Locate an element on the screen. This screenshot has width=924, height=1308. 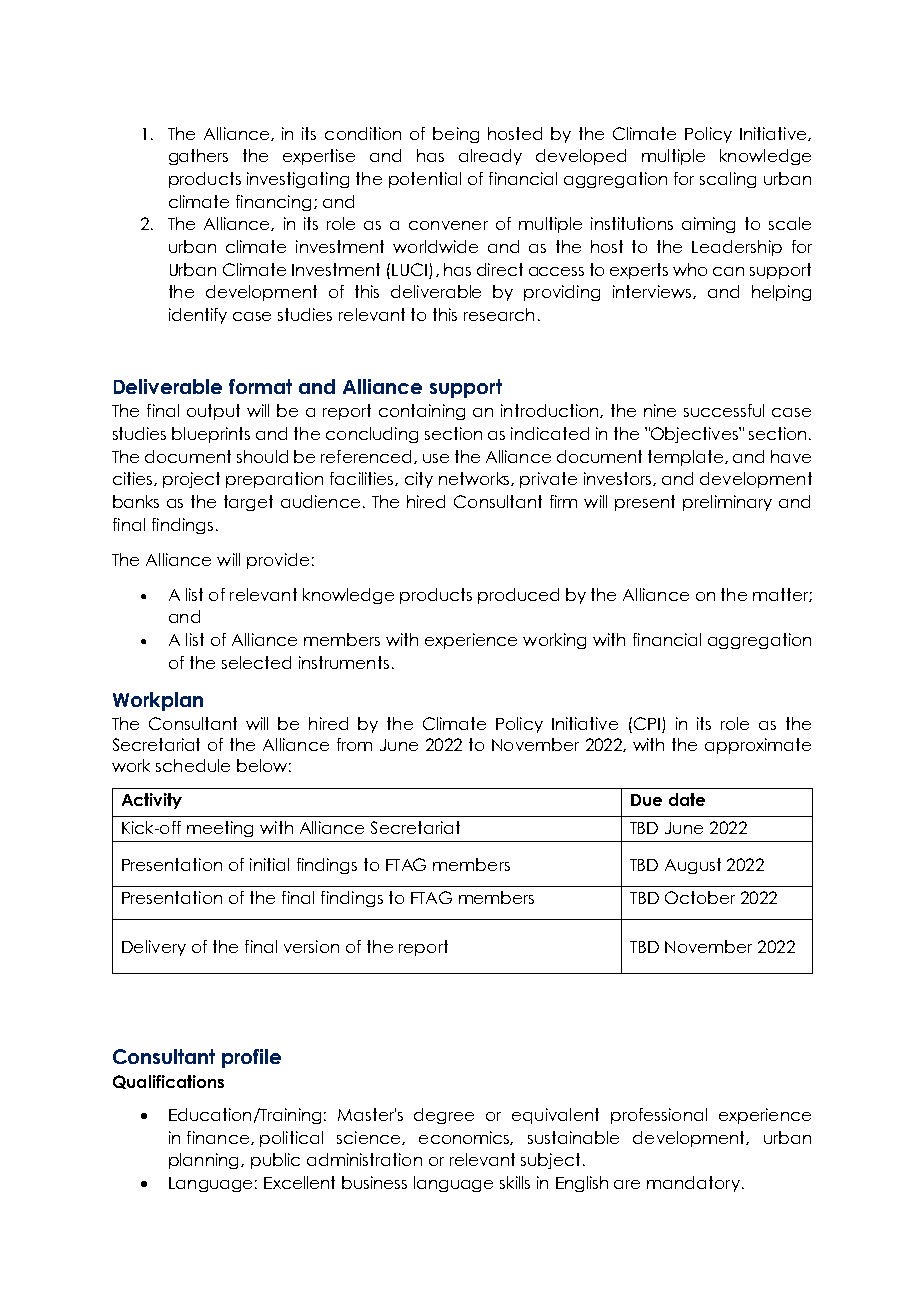
preliminary is located at coordinates (727, 503).
